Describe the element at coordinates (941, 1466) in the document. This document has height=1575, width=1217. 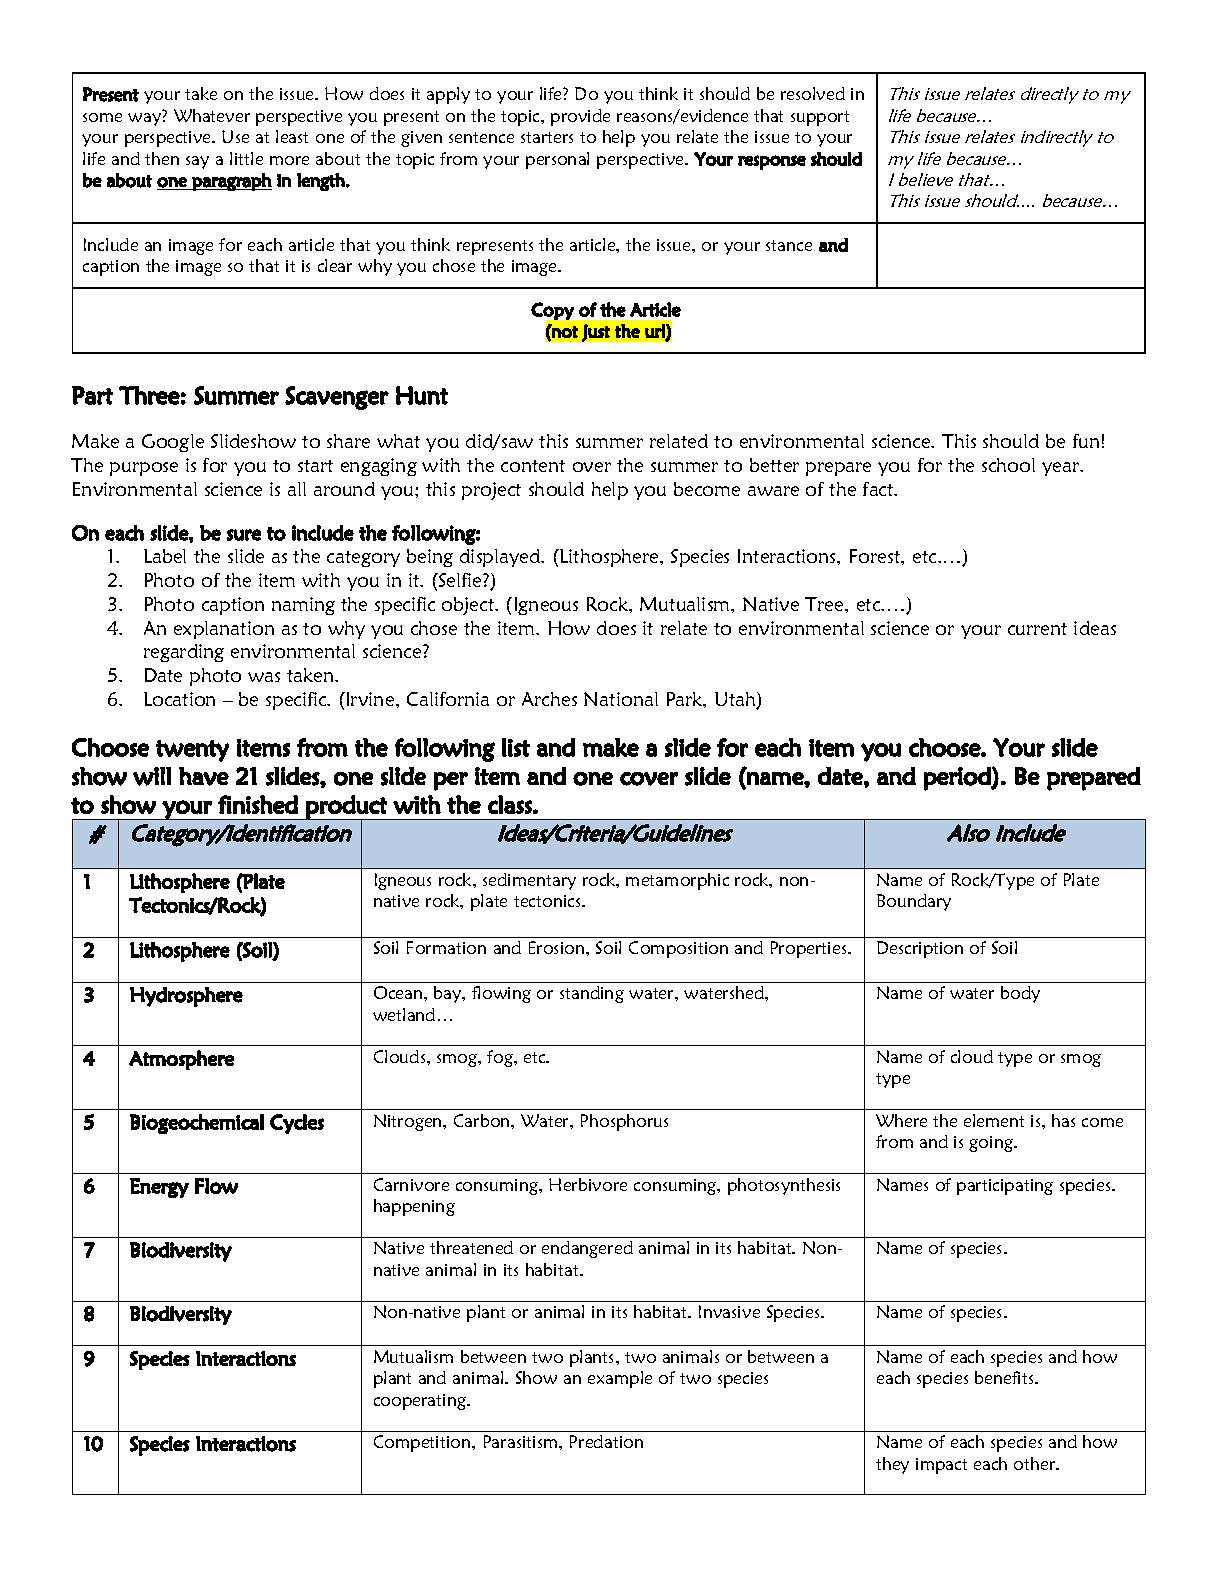
I see `impact` at that location.
